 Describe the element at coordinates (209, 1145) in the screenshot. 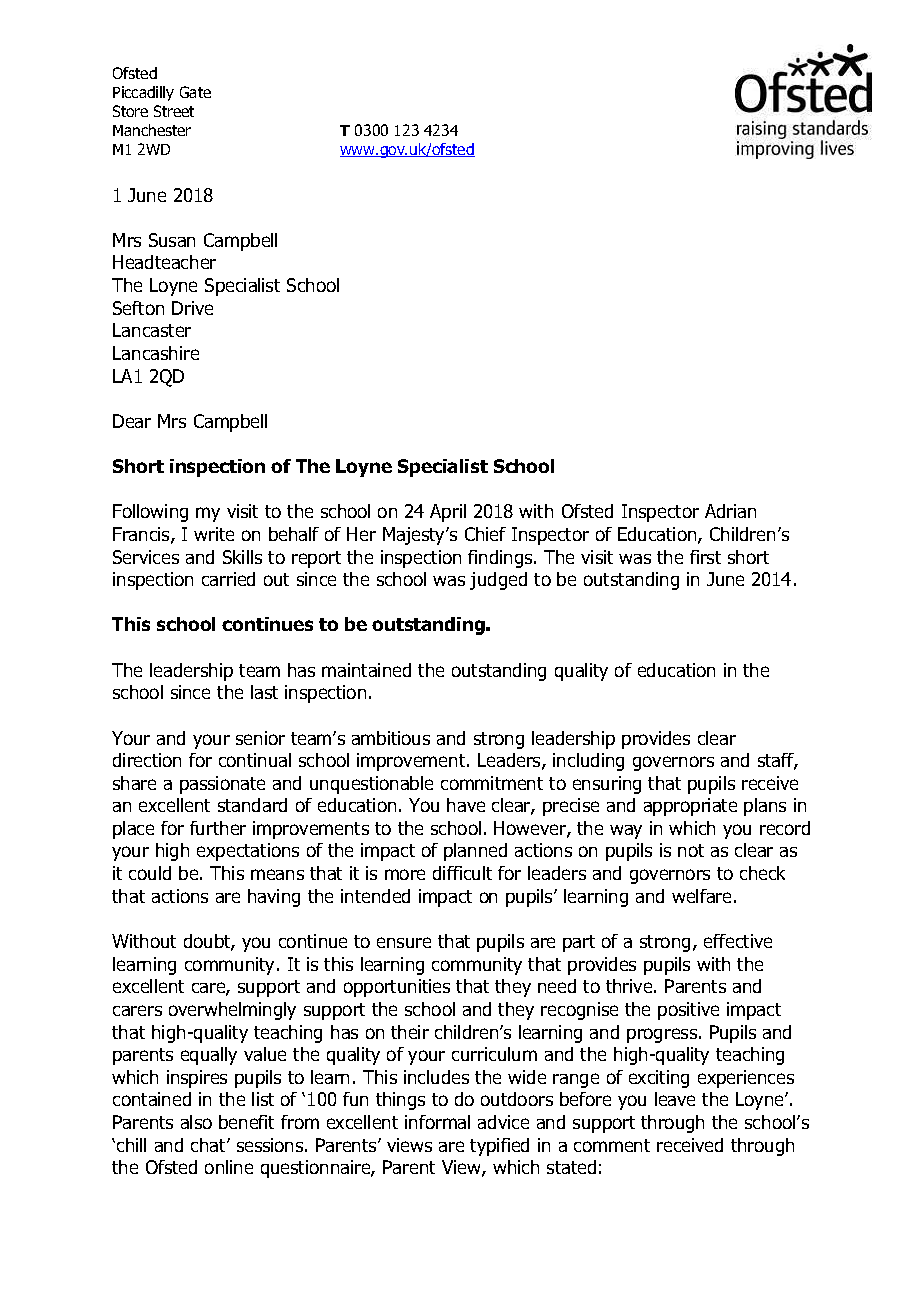

I see `chat` at that location.
